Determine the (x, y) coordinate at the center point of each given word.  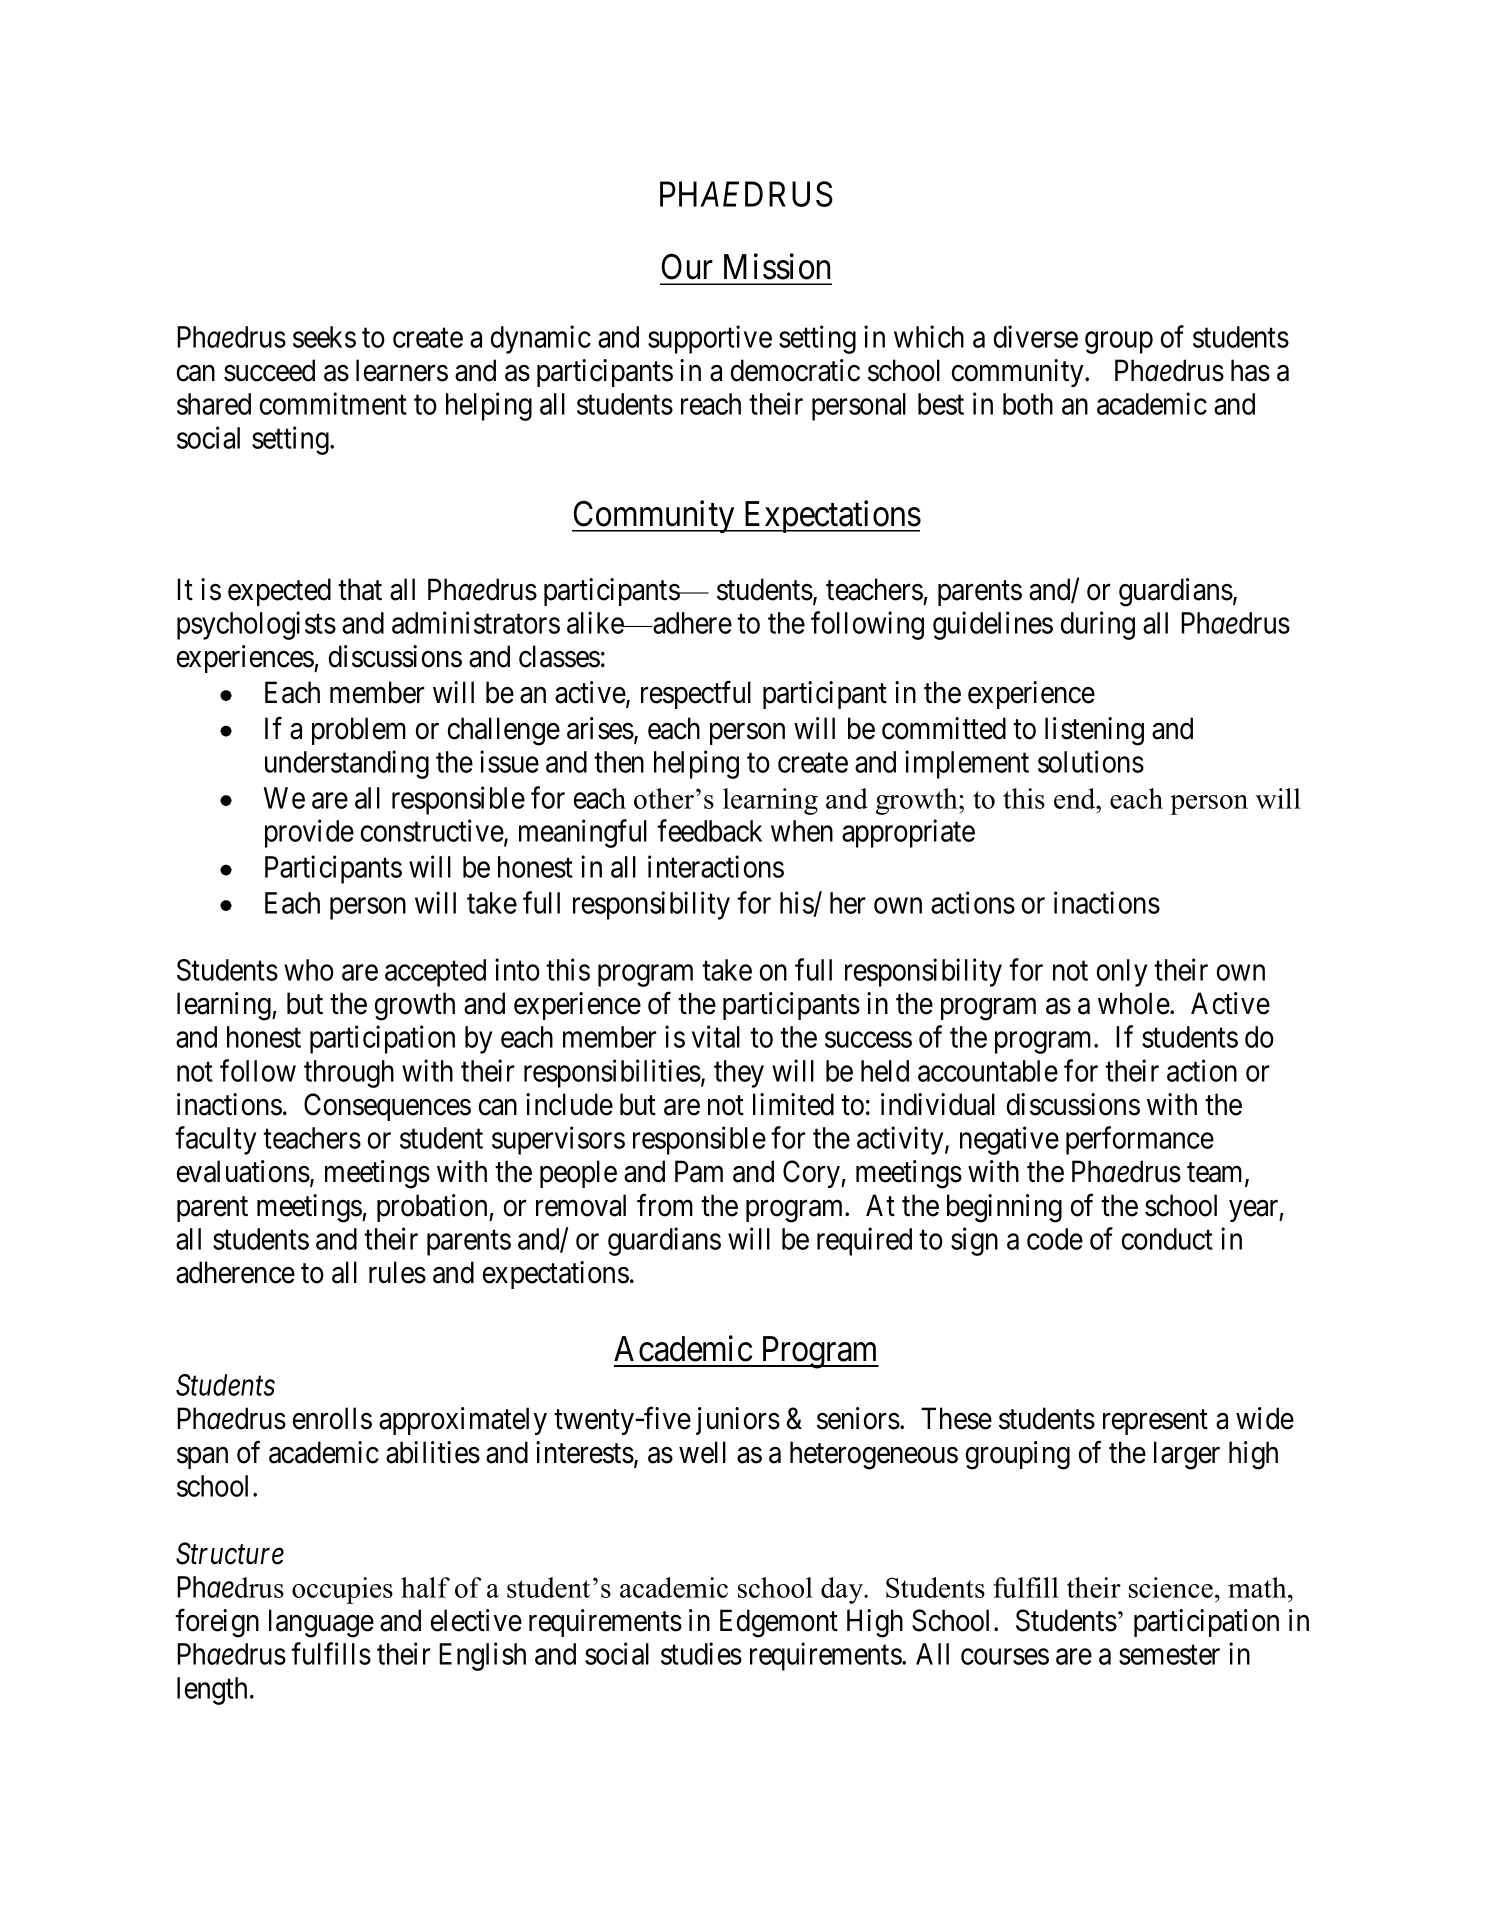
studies (701, 1654)
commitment (333, 403)
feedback (709, 830)
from (665, 1205)
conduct (1167, 1239)
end (1076, 798)
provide (309, 833)
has (1250, 370)
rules (397, 1272)
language (321, 1623)
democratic (795, 370)
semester (1169, 1655)
